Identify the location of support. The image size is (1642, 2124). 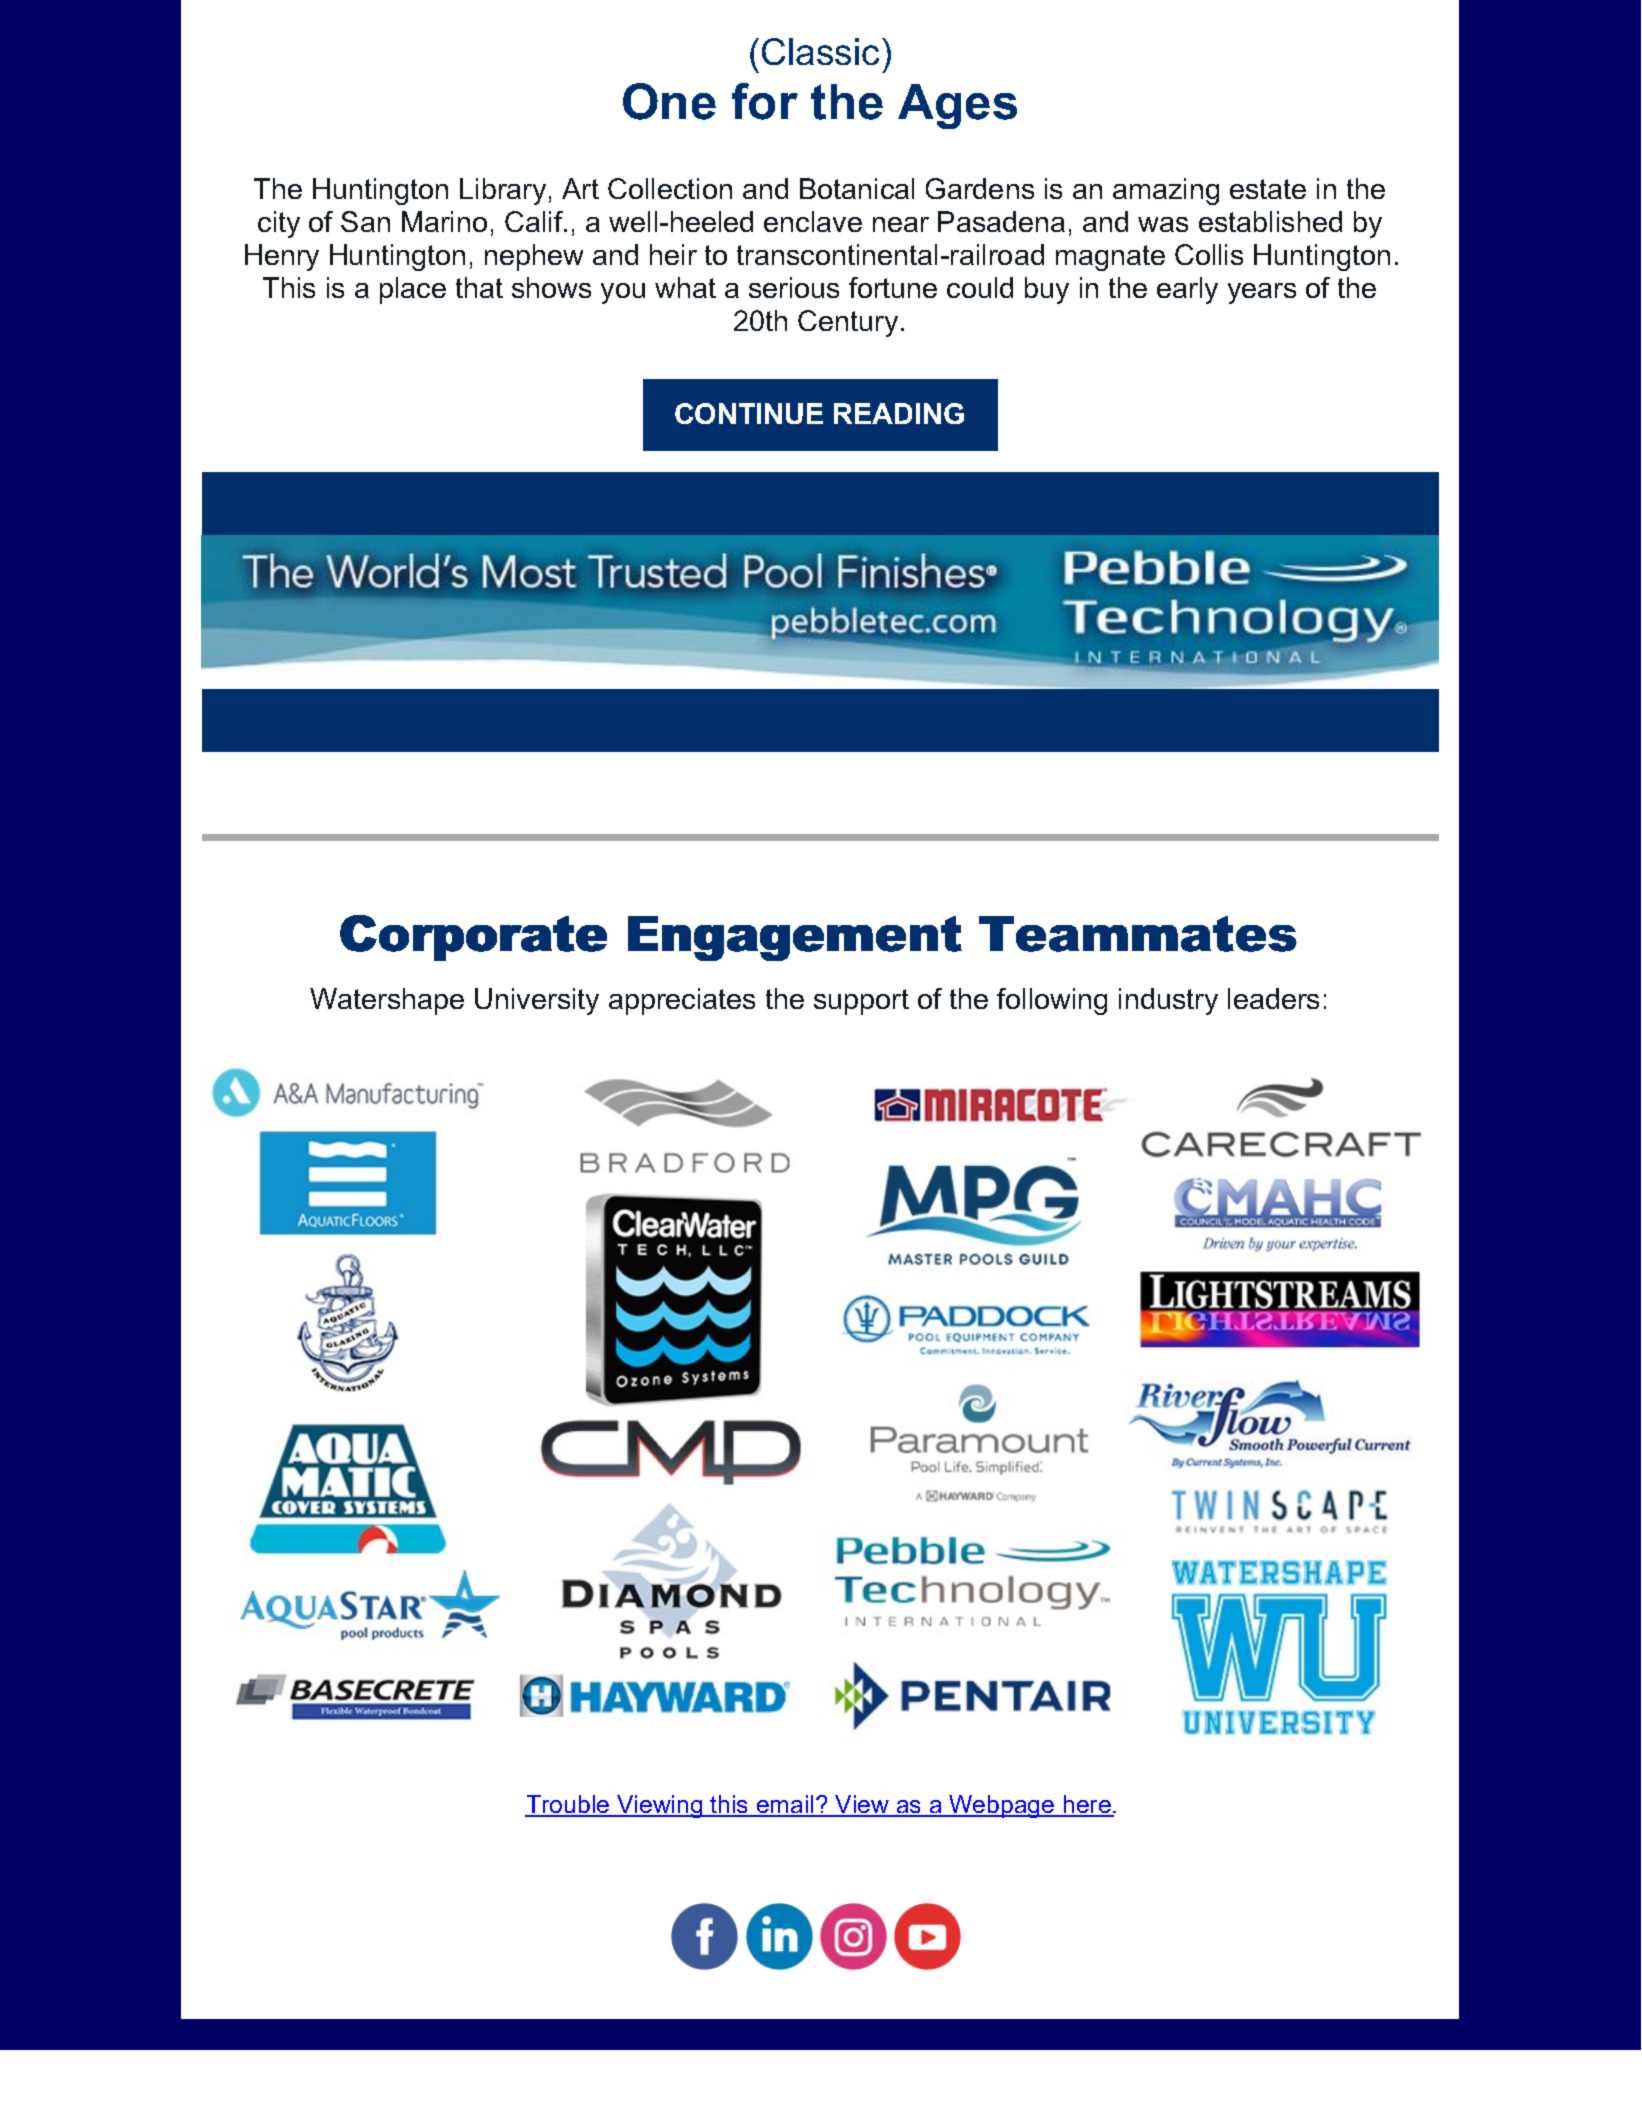
(861, 1002).
